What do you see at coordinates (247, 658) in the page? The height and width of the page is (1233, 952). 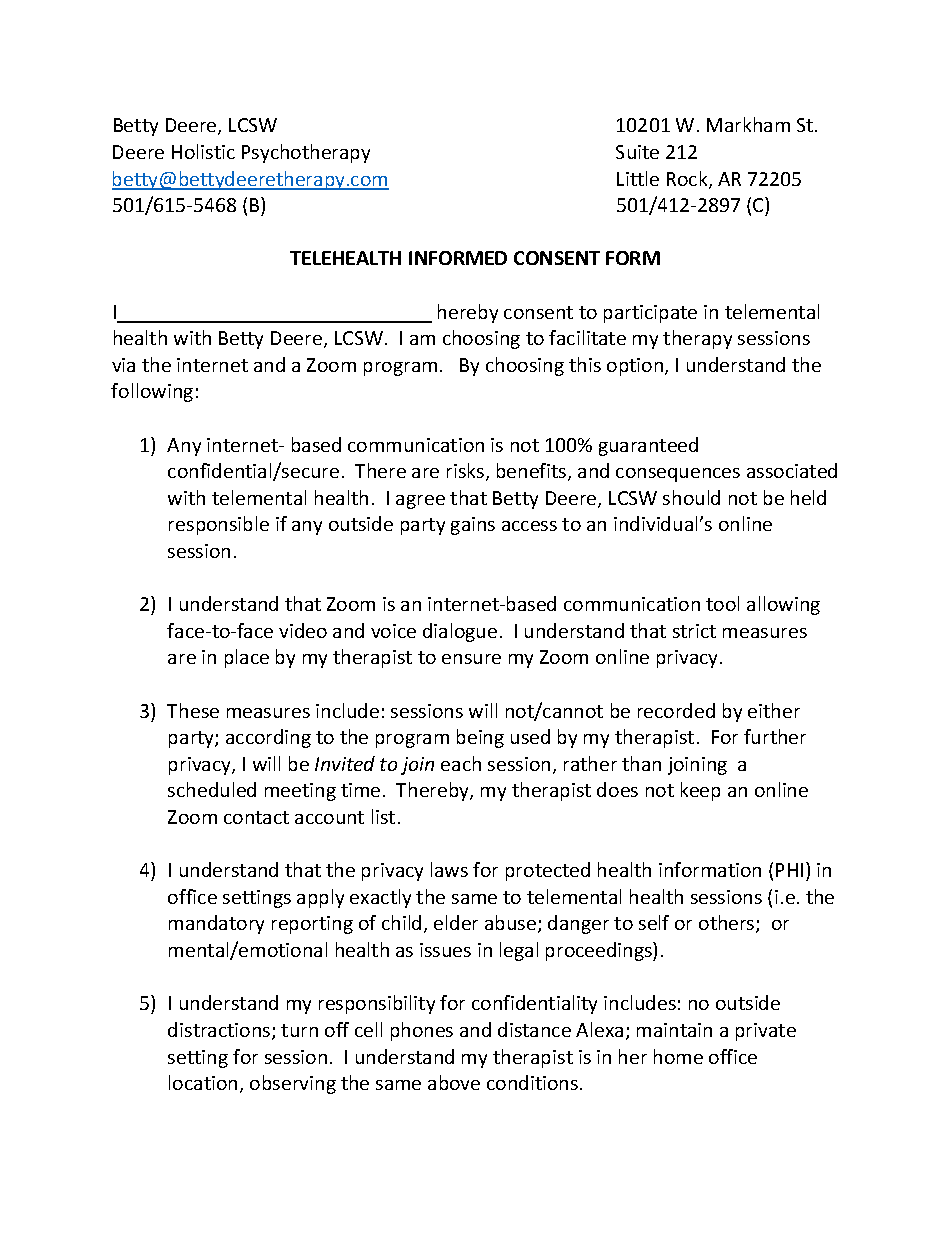 I see `place` at bounding box center [247, 658].
